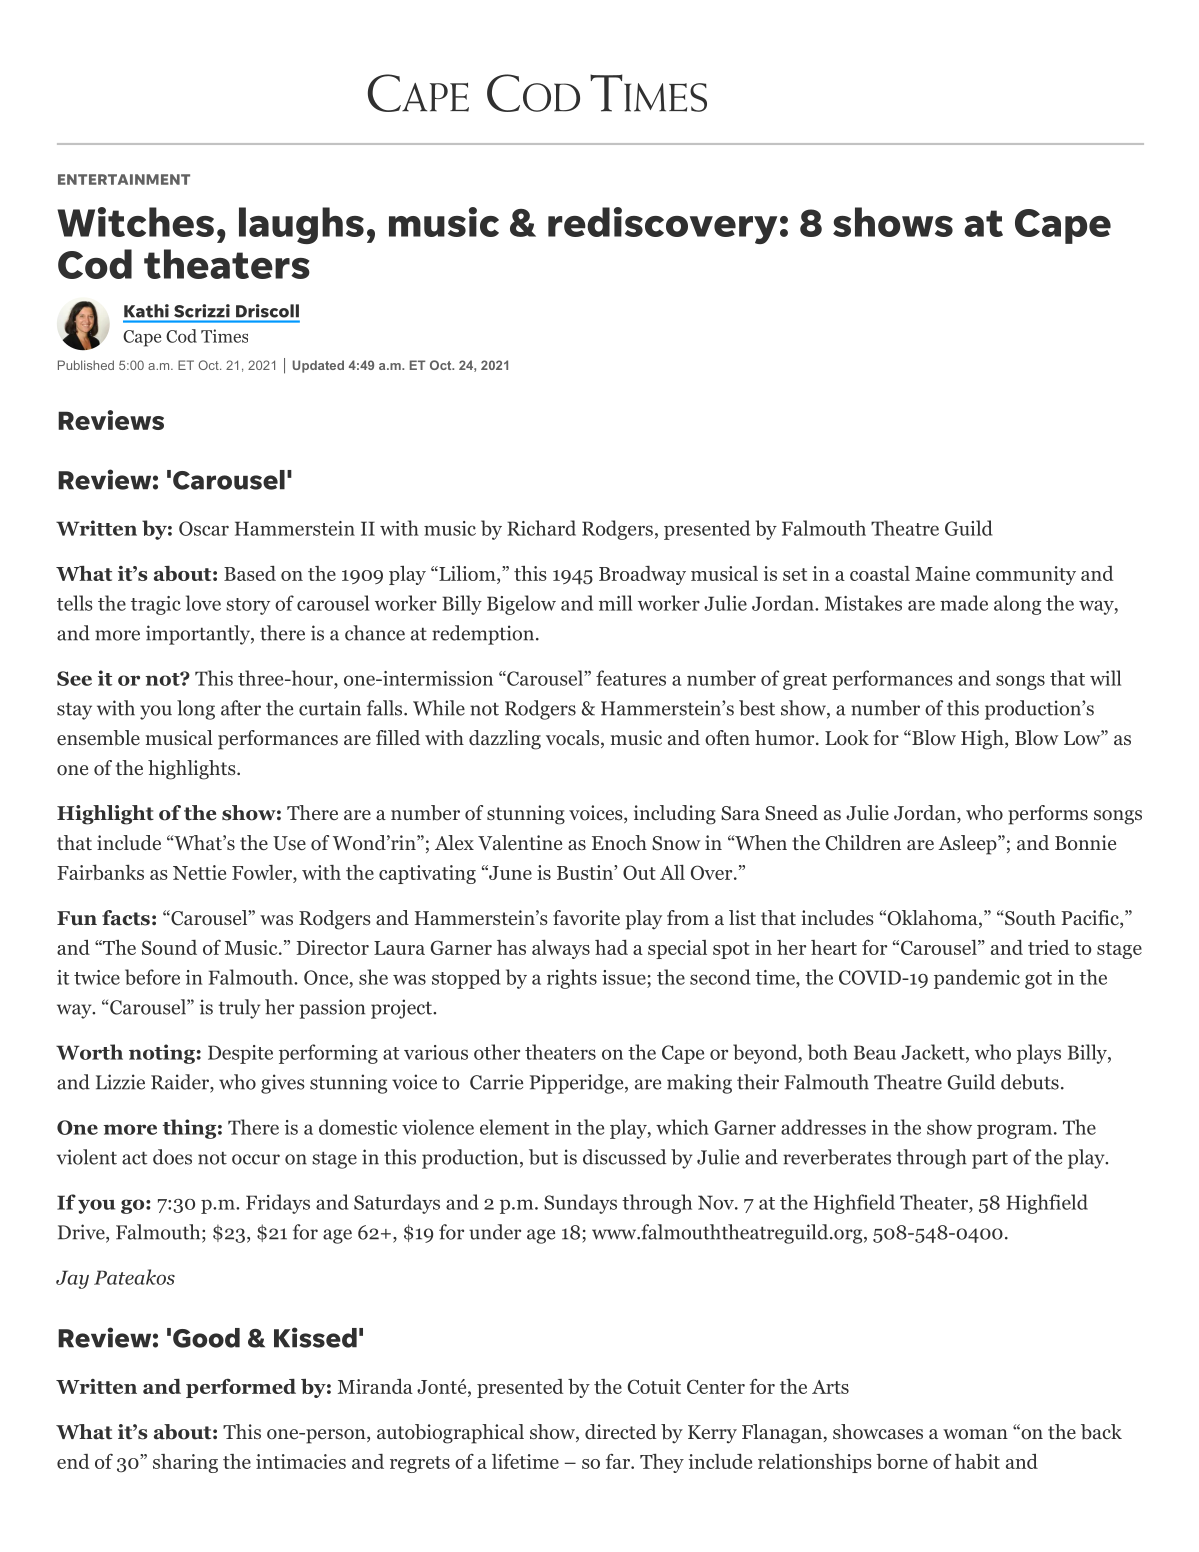 This screenshot has width=1199, height=1552. What do you see at coordinates (967, 845) in the screenshot?
I see `Asleep` at bounding box center [967, 845].
